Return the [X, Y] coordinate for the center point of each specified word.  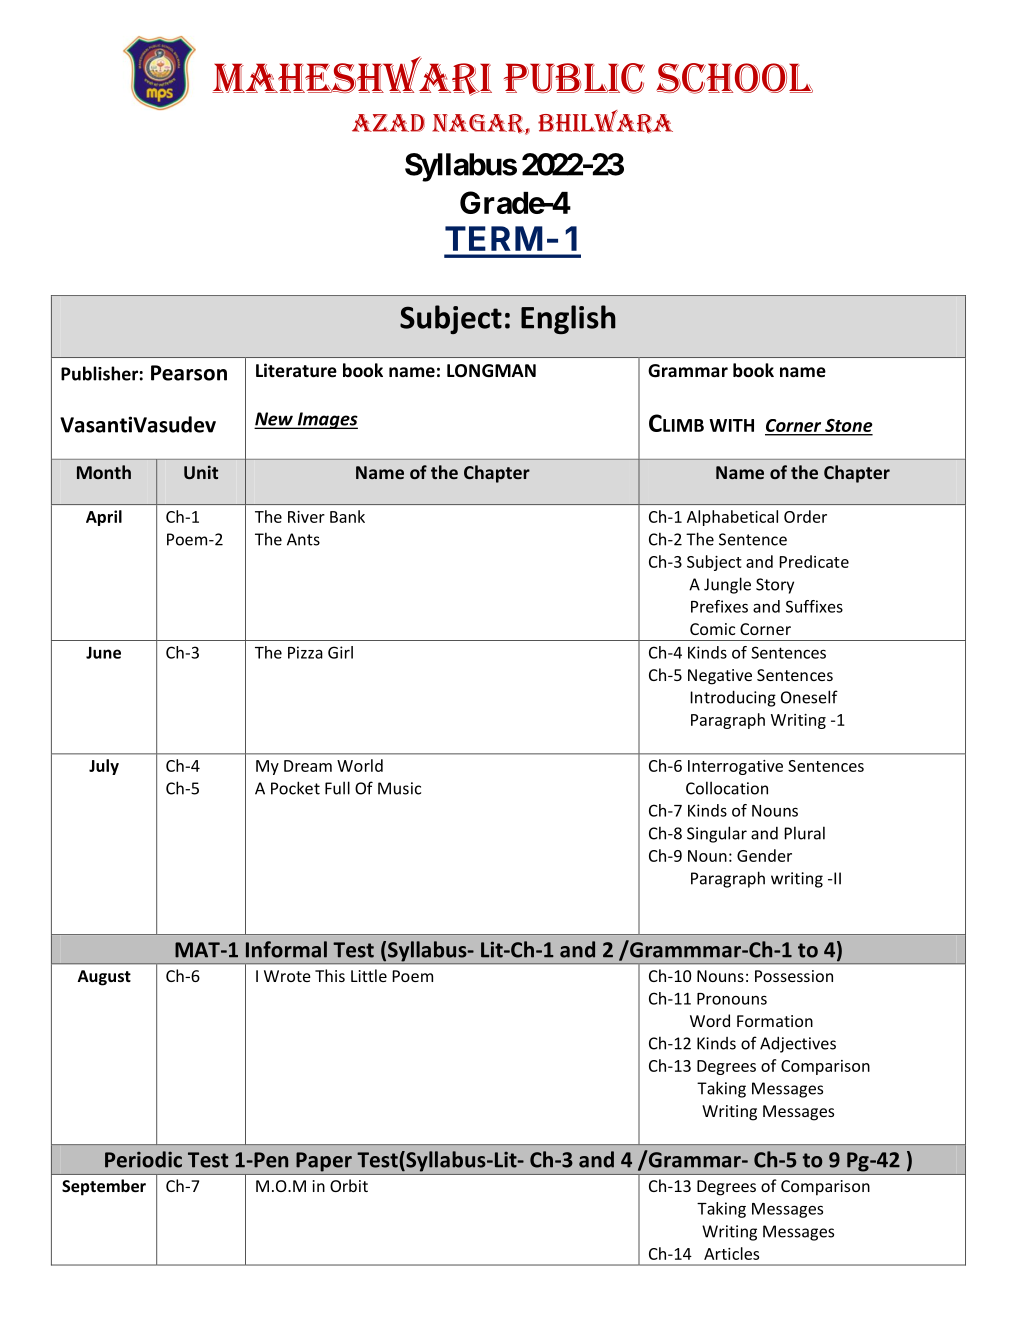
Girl [340, 652]
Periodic [143, 1159]
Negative [720, 677]
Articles [731, 1253]
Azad [388, 123]
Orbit [349, 1185]
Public [574, 78]
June [103, 653]
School [734, 78]
